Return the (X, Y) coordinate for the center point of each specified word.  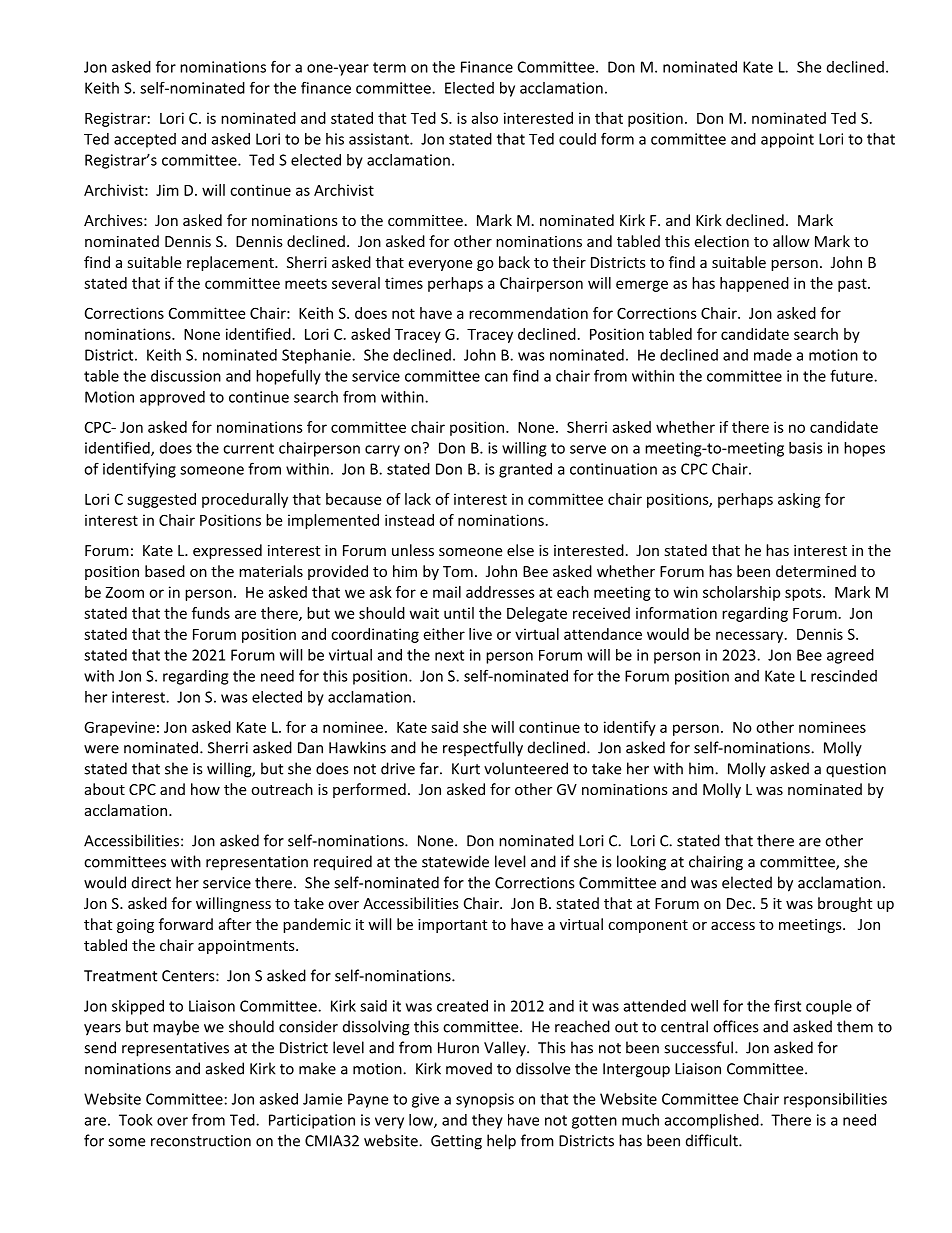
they (487, 1121)
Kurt (466, 769)
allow (791, 241)
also (484, 118)
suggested (161, 500)
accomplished (713, 1121)
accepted (145, 140)
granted (525, 470)
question (856, 770)
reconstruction (201, 1141)
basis (806, 448)
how (205, 789)
